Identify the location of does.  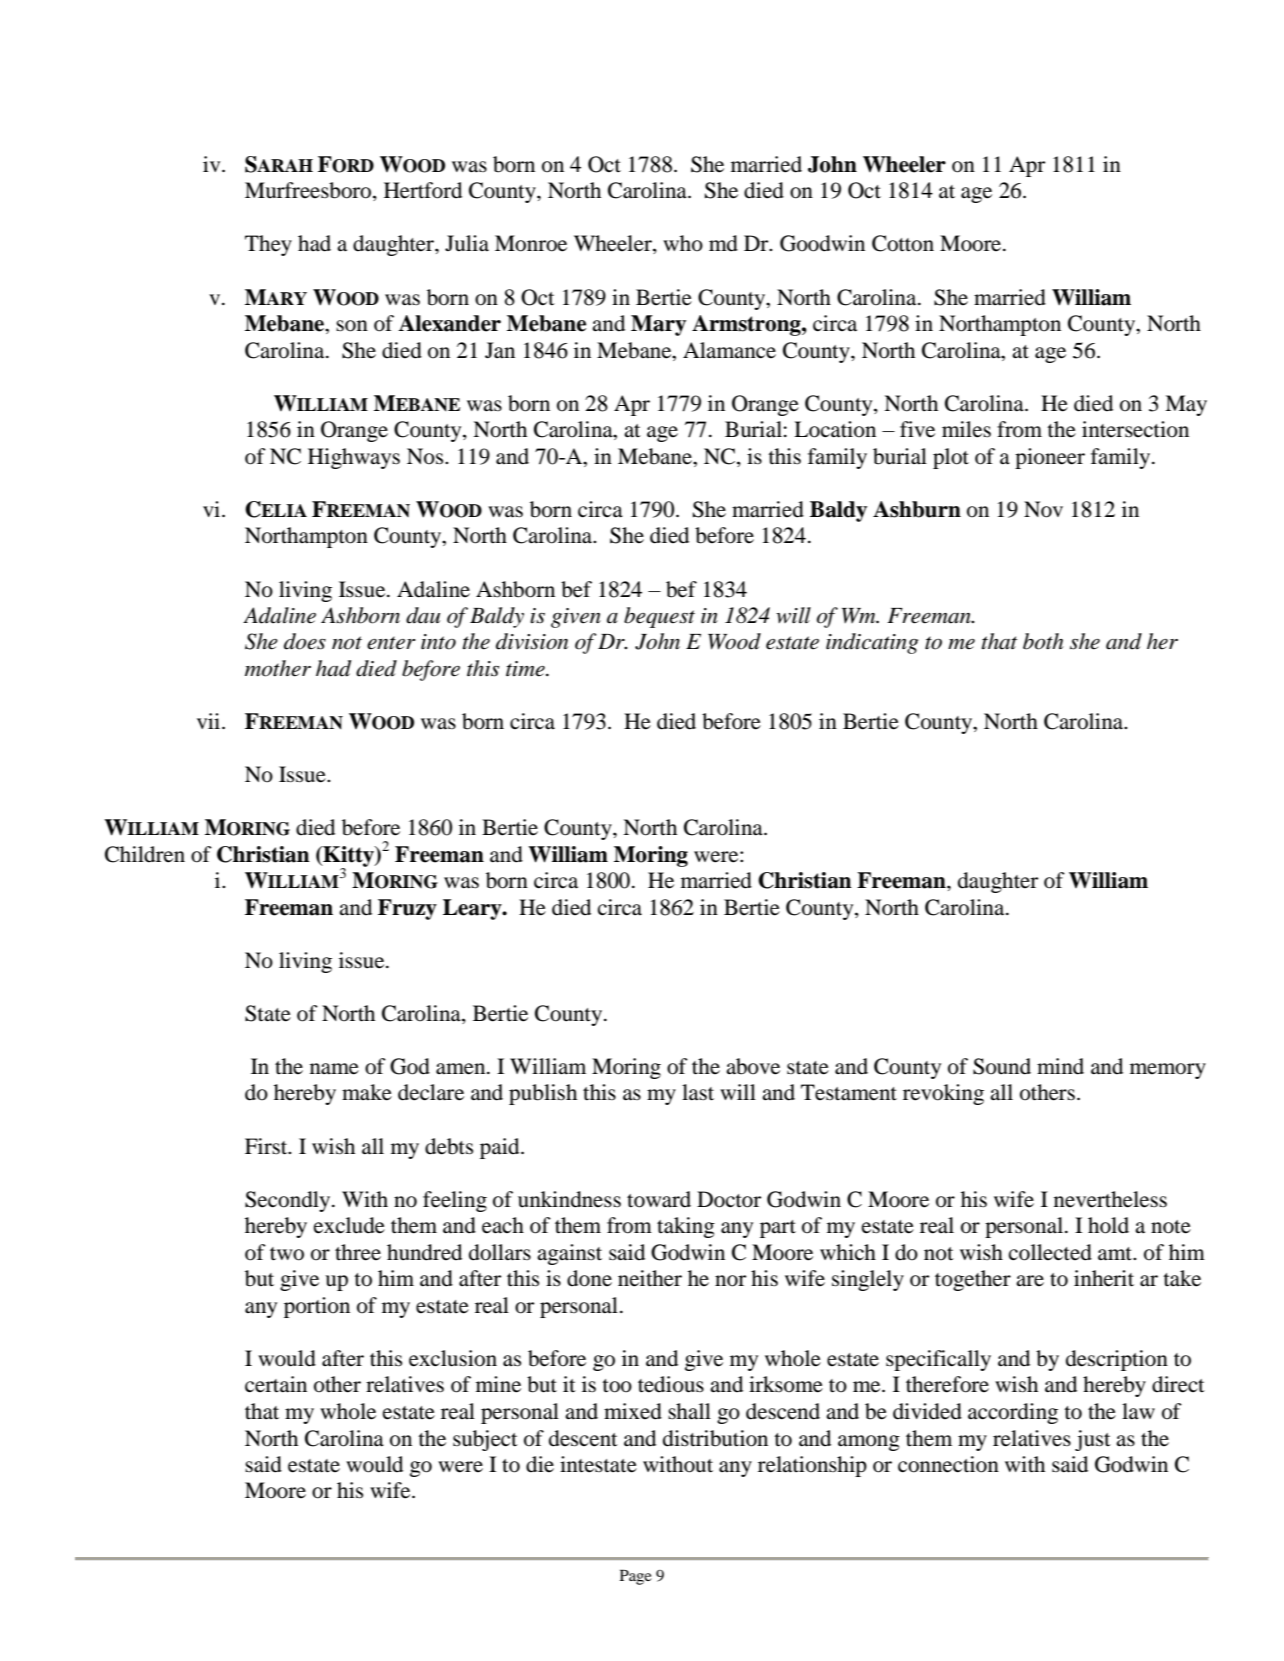
(305, 641).
